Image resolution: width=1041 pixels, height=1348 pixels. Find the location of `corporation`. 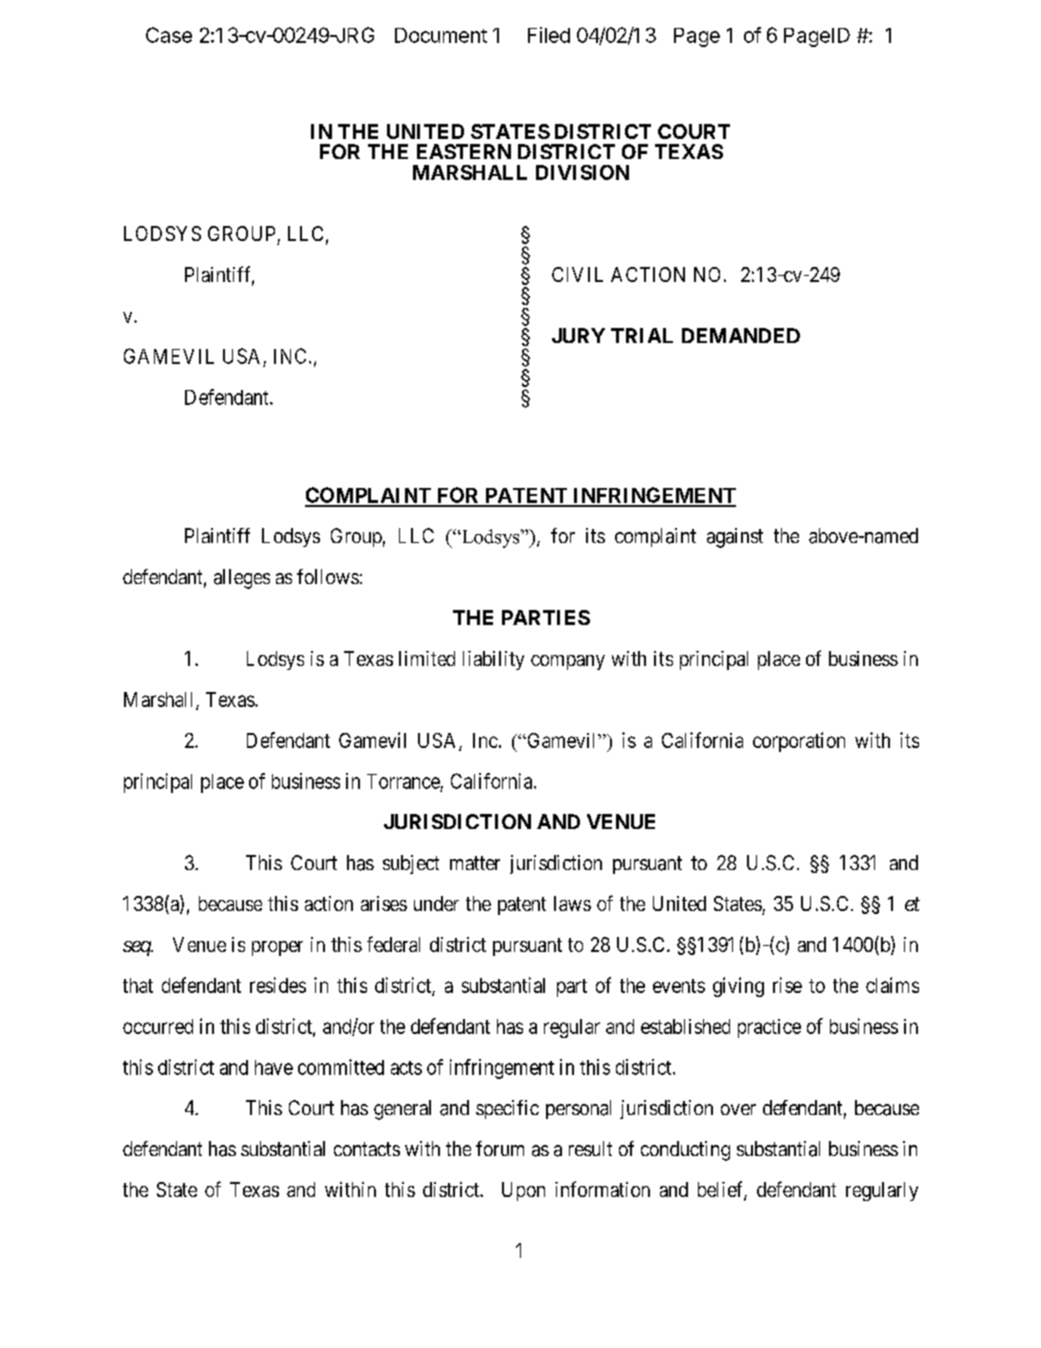

corporation is located at coordinates (799, 742).
